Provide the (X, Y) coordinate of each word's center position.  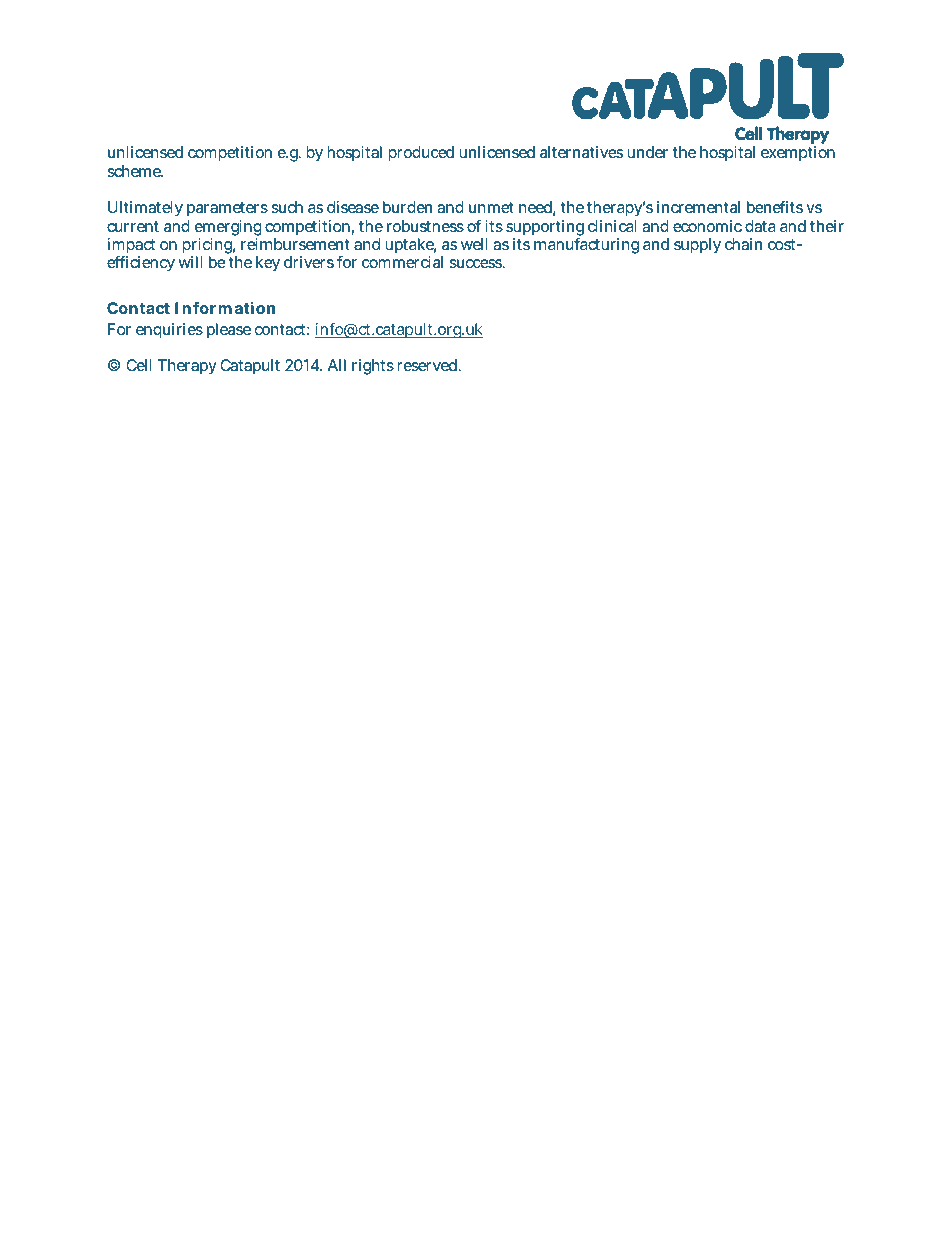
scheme (135, 171)
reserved (428, 365)
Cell (138, 365)
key (268, 264)
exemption (798, 154)
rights (373, 367)
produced (421, 154)
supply (697, 246)
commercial (402, 262)
